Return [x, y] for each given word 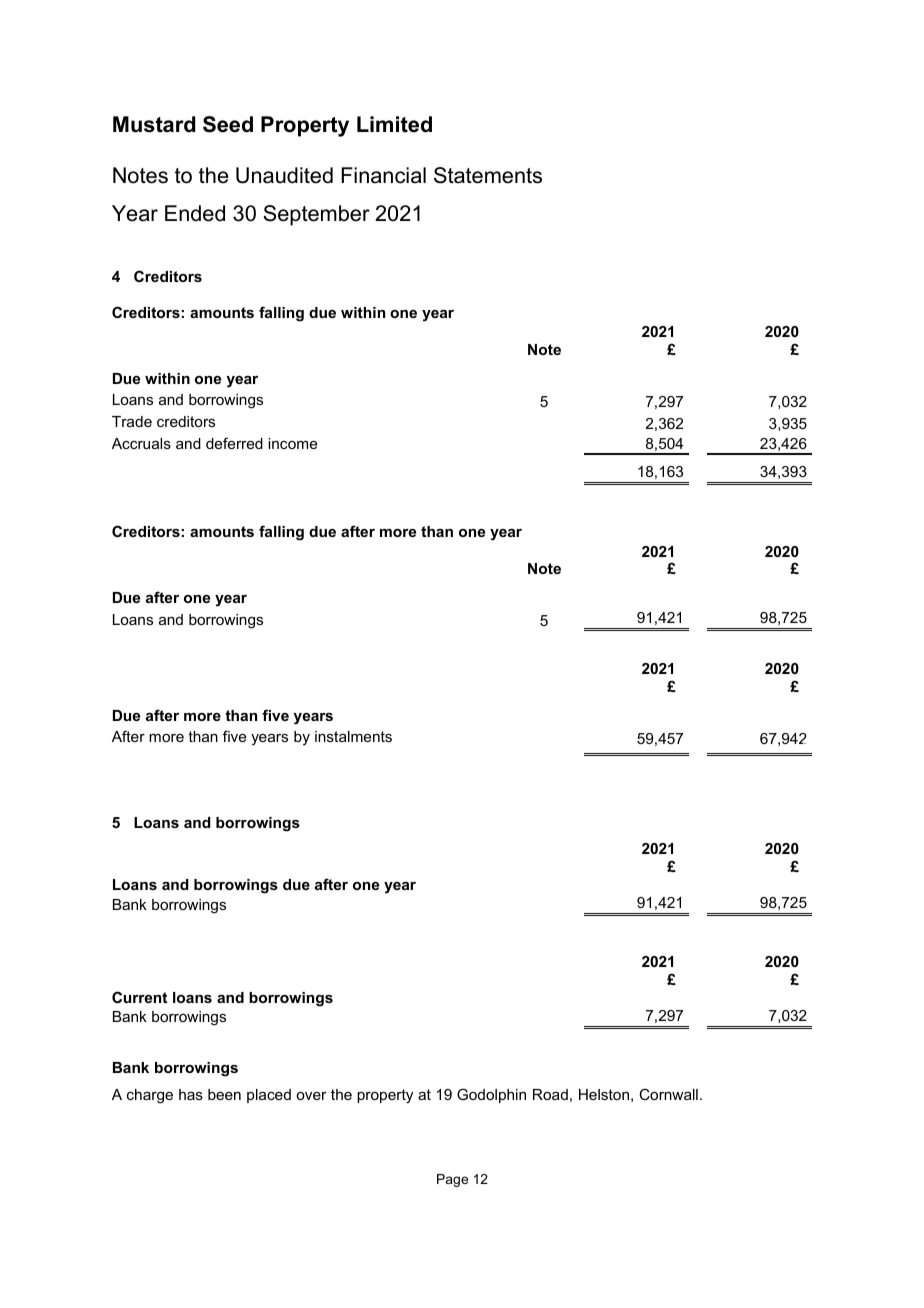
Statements [488, 175]
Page [452, 1180]
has [191, 1094]
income [292, 443]
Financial [383, 175]
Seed [228, 124]
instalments [353, 736]
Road [550, 1094]
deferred [234, 443]
